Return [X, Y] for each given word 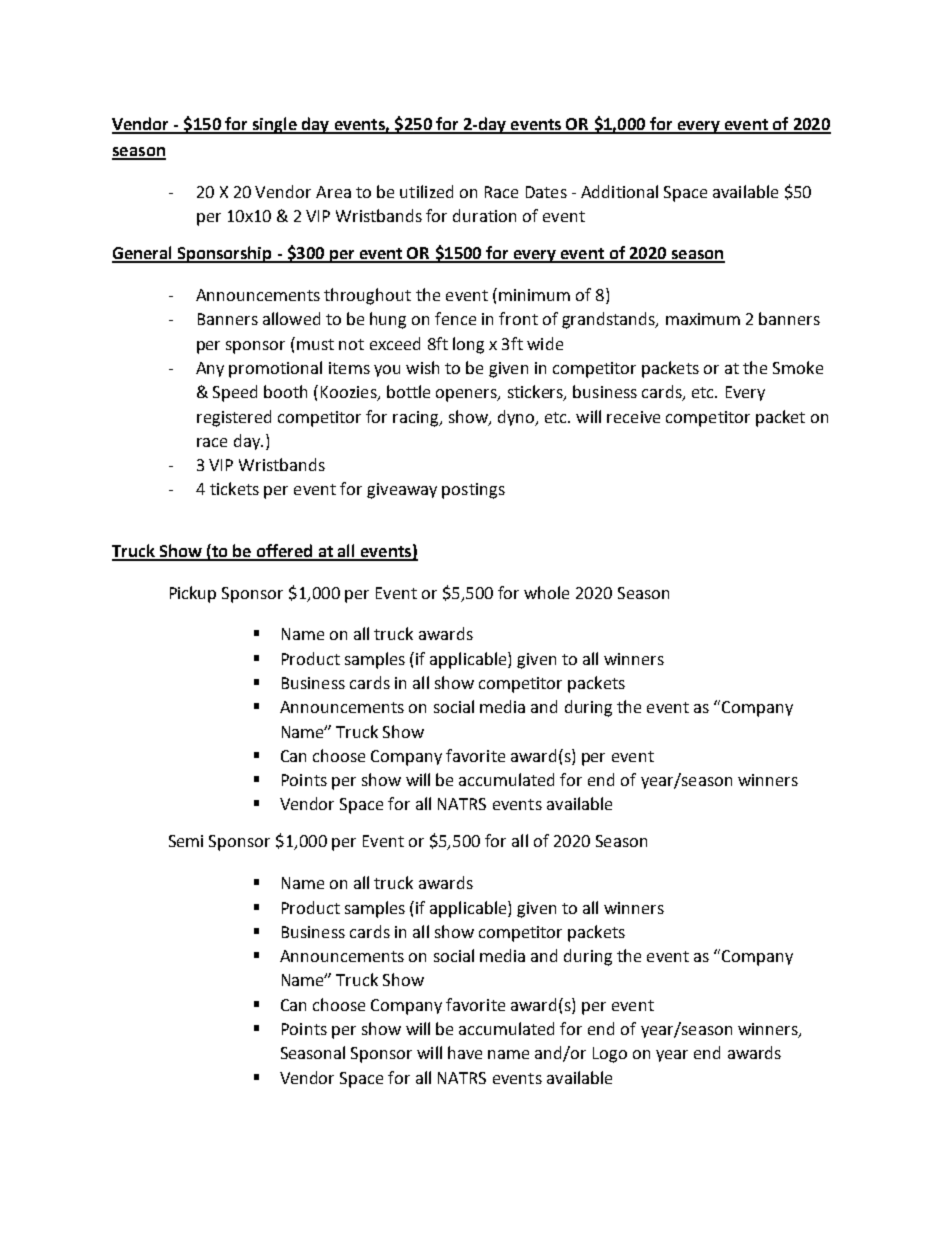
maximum [703, 319]
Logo [610, 1055]
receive [633, 417]
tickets [234, 488]
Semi [186, 841]
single [274, 125]
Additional [619, 191]
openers [467, 395]
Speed [235, 393]
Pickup [193, 594]
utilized [426, 191]
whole [546, 592]
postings [473, 491]
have [465, 1052]
